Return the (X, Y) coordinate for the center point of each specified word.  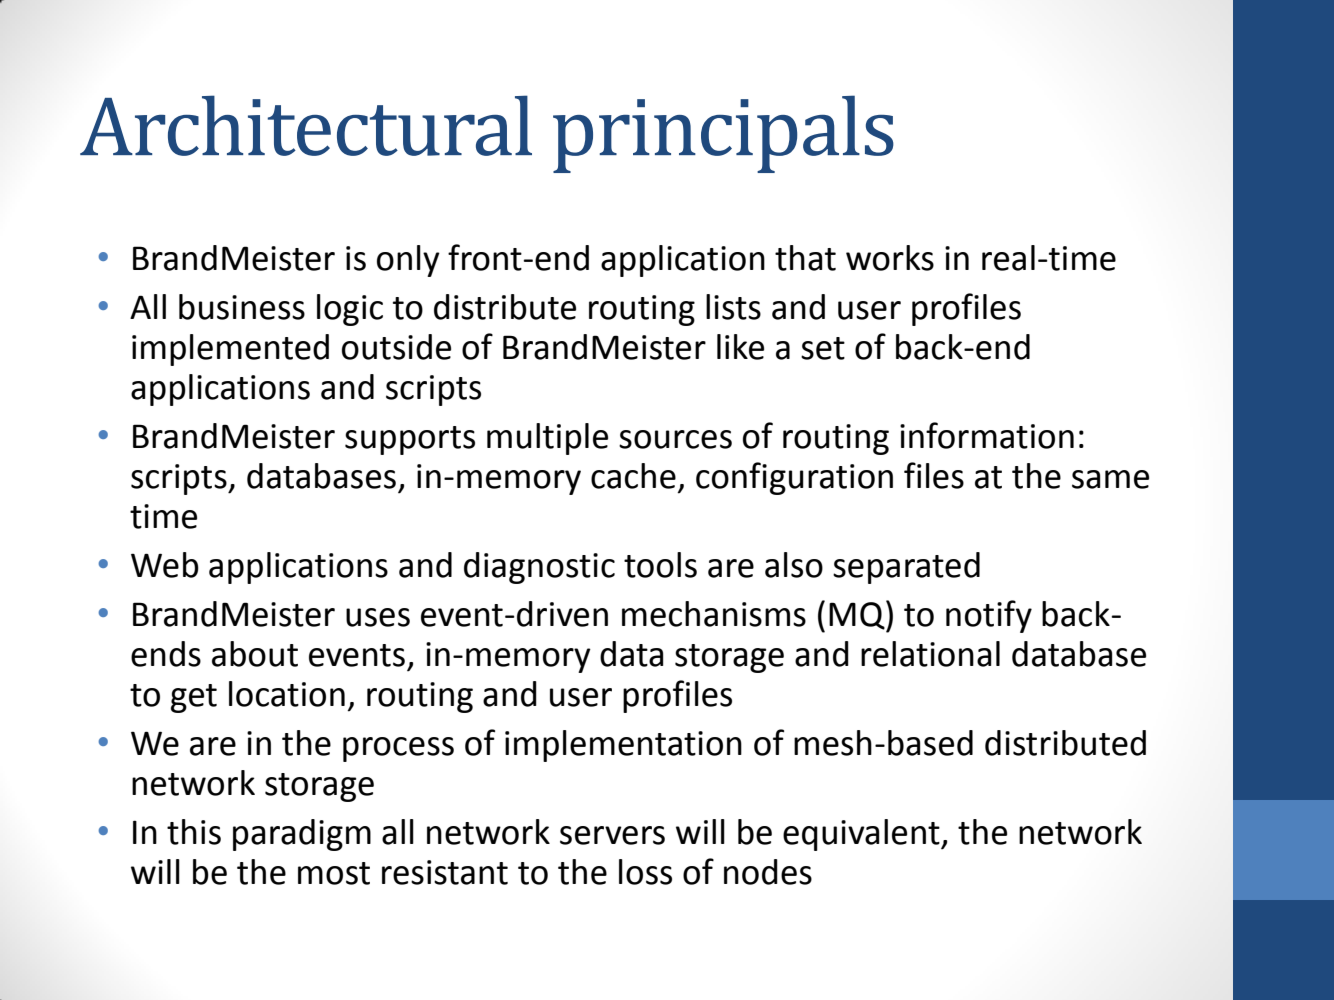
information (987, 435)
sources (675, 439)
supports (410, 440)
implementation (623, 746)
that (805, 258)
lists (733, 307)
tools (660, 565)
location (287, 694)
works (890, 258)
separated (906, 568)
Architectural (306, 125)
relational (930, 654)
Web (165, 565)
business (242, 307)
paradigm (302, 835)
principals (723, 134)
